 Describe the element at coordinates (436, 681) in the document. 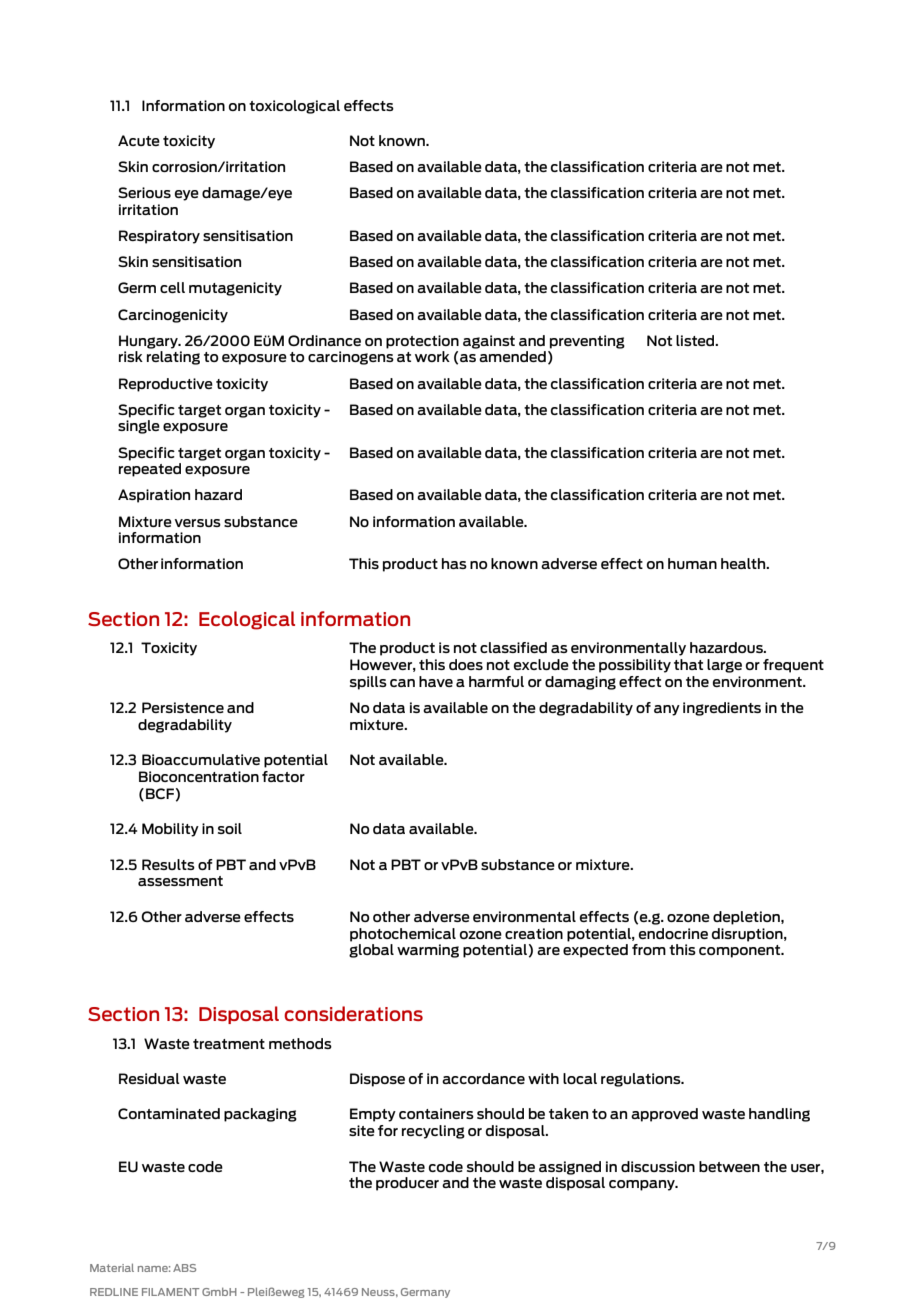

I see `have` at that location.
